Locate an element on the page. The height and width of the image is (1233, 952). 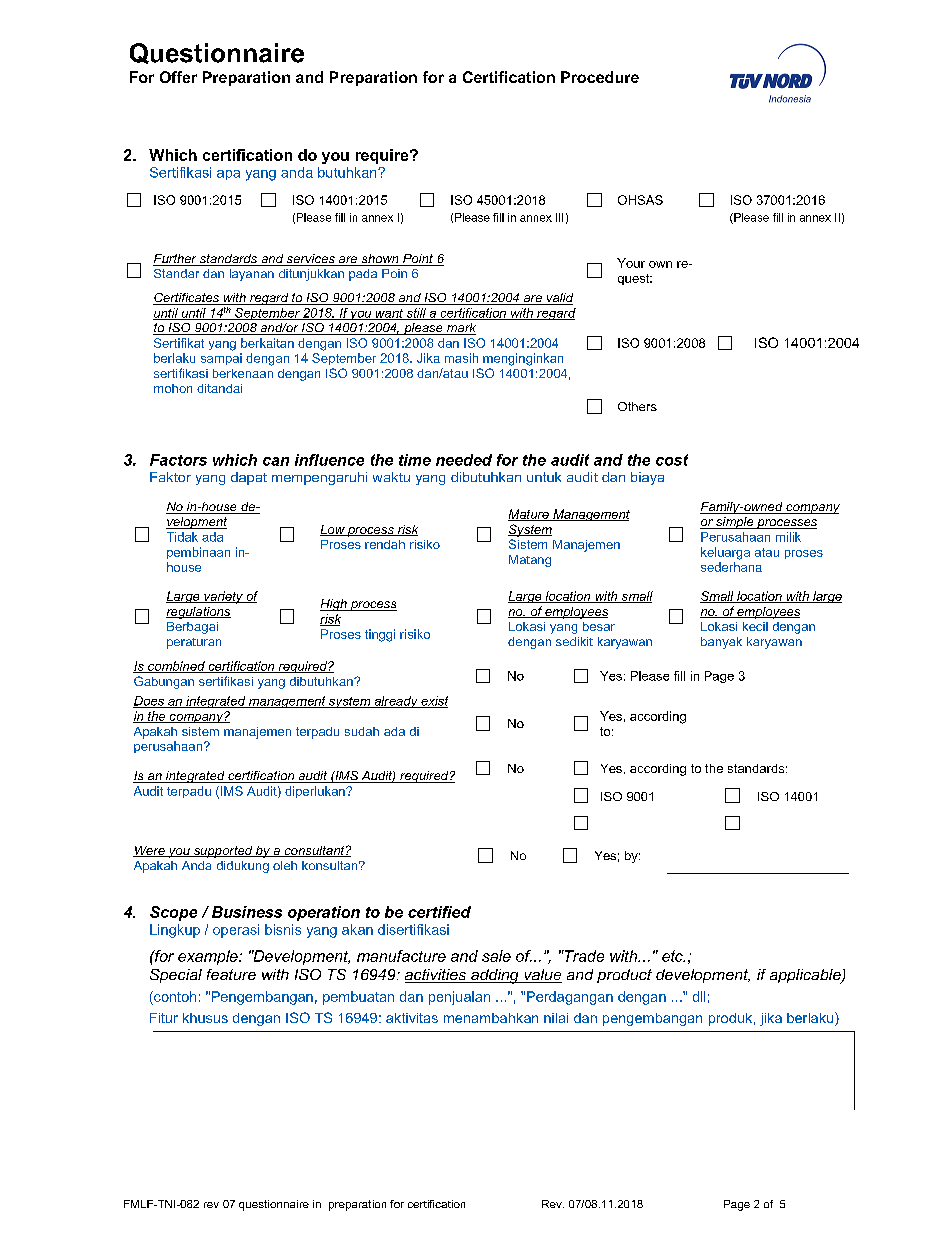
cost is located at coordinates (672, 460).
